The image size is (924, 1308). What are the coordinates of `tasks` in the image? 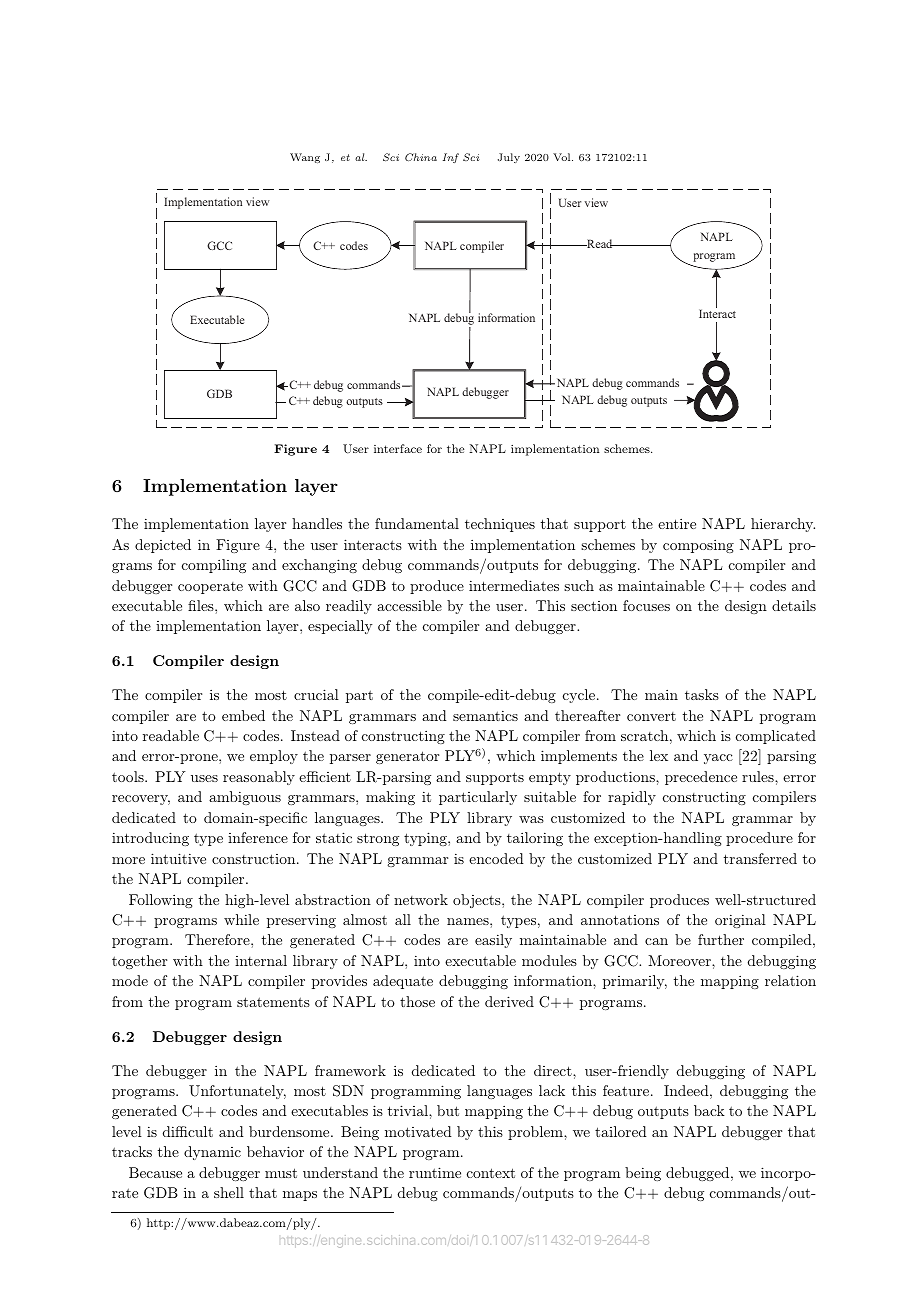 It's located at (702, 694).
